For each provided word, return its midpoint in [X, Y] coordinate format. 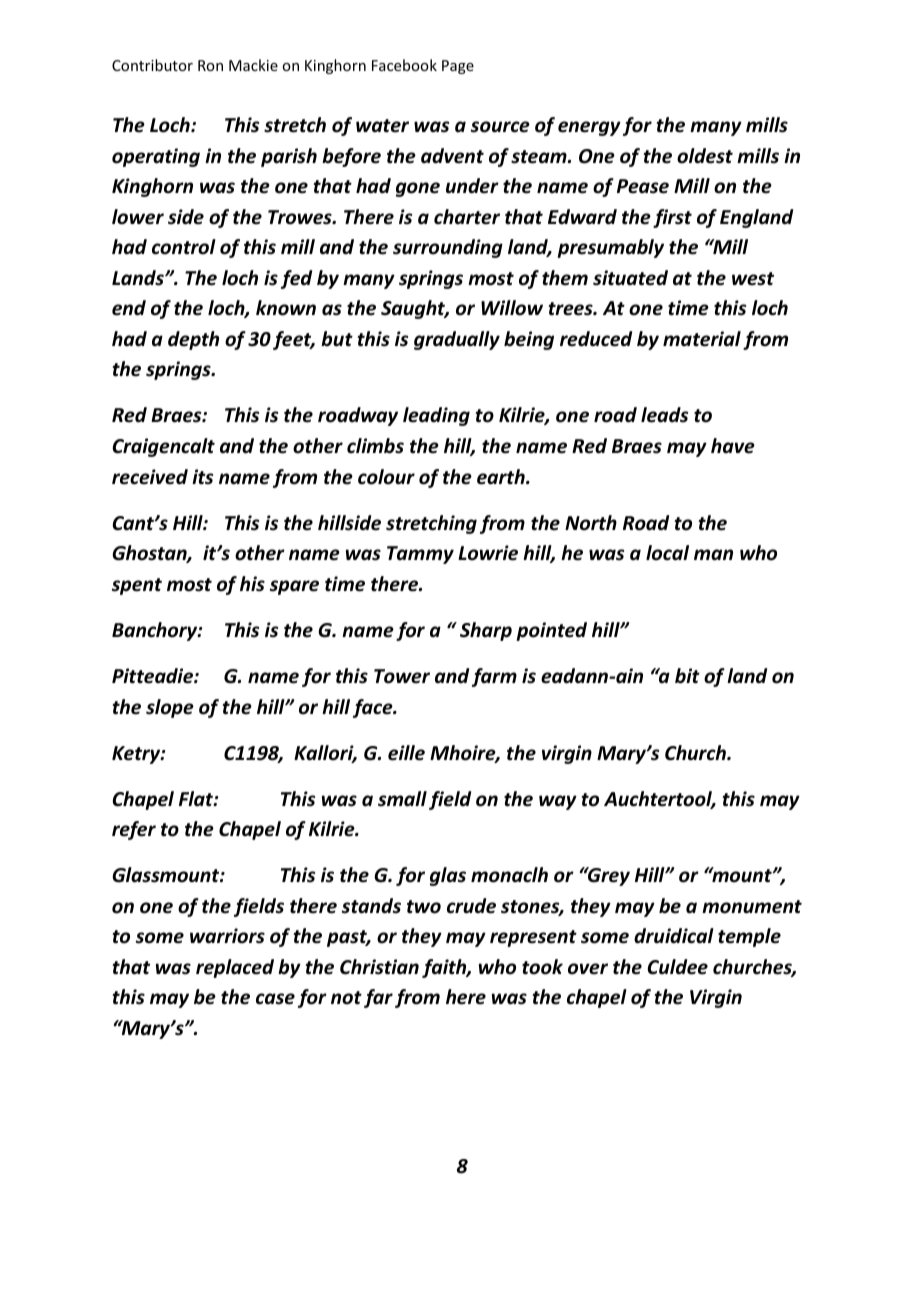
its [202, 477]
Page [458, 67]
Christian [379, 967]
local [667, 553]
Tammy [420, 555]
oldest [705, 156]
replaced [235, 968]
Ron [210, 65]
